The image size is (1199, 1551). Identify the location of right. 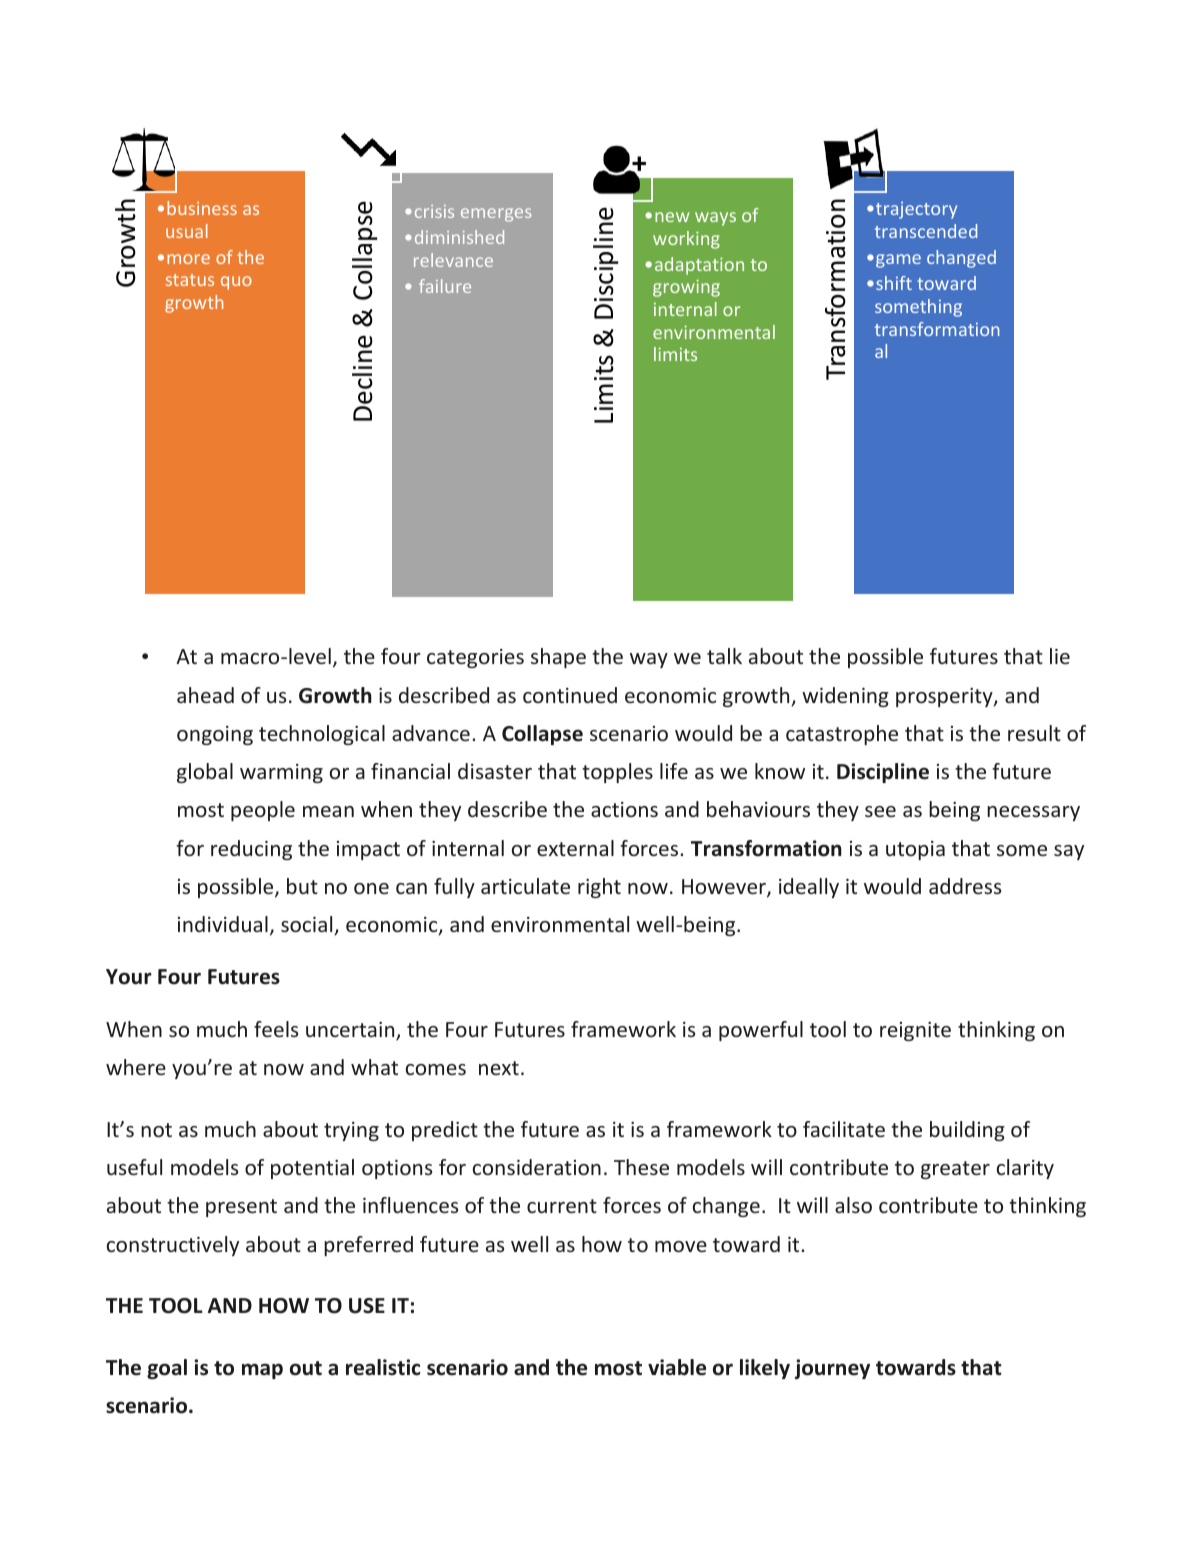
(599, 888).
